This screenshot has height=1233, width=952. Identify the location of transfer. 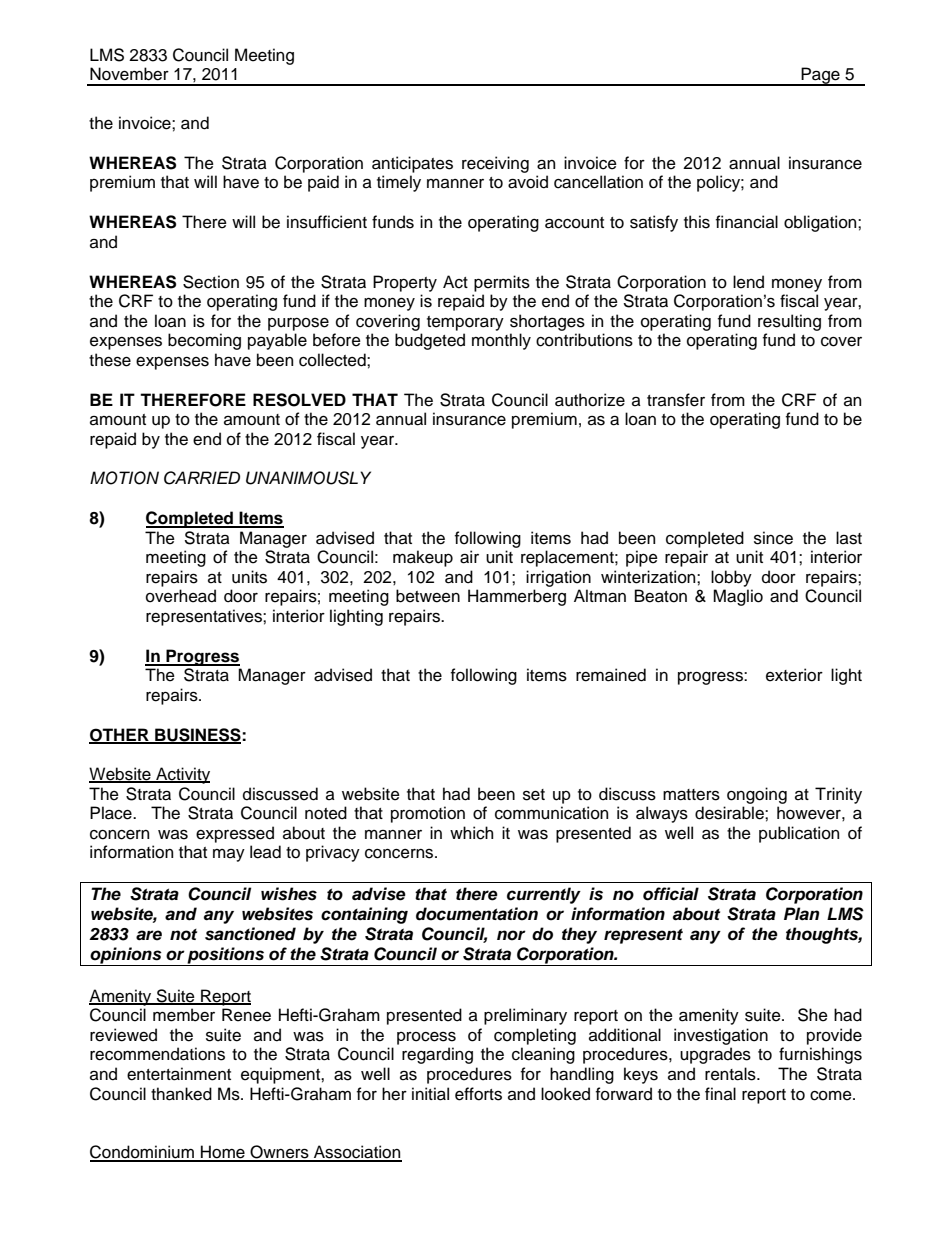
(676, 400).
